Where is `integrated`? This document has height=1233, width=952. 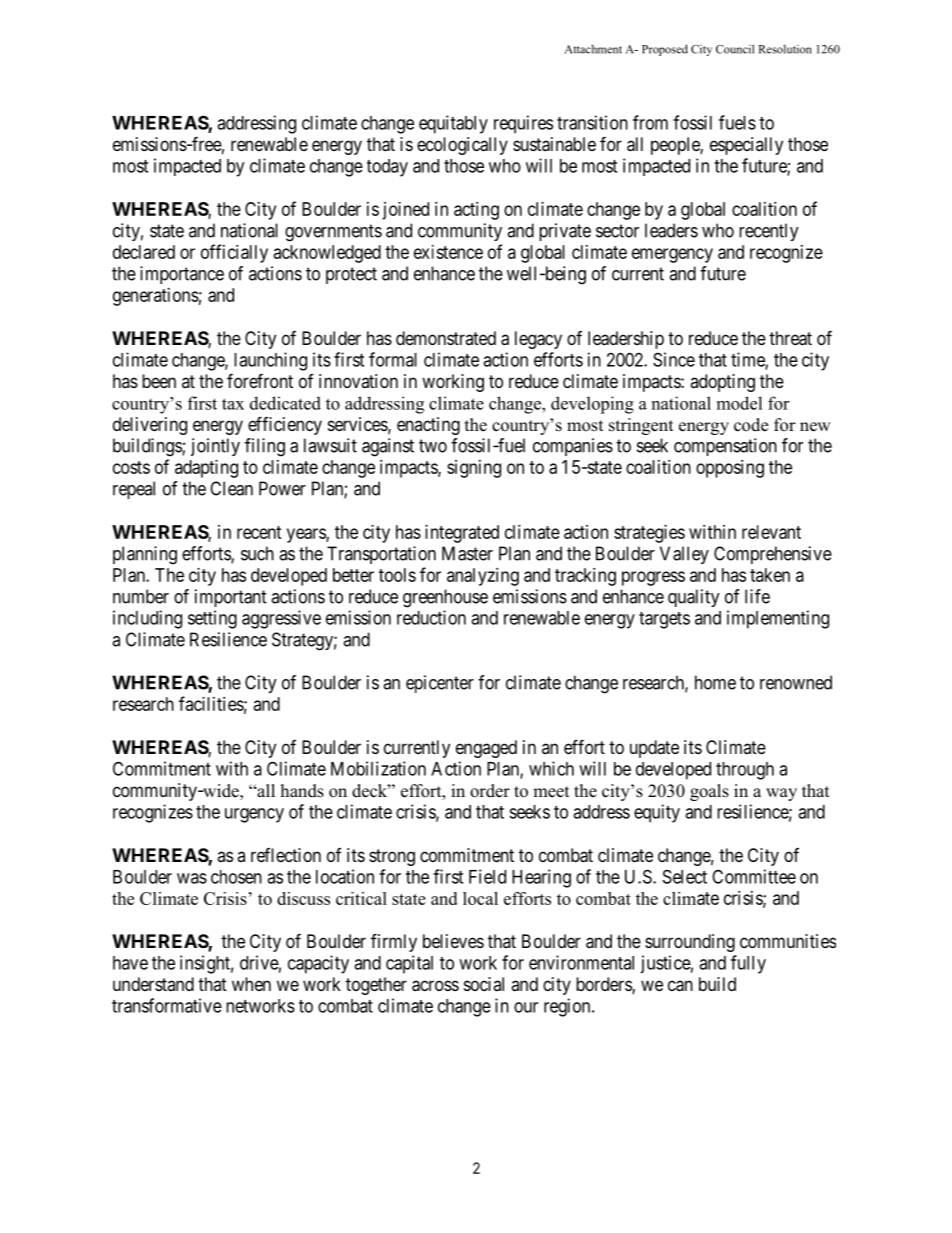
integrated is located at coordinates (462, 534).
